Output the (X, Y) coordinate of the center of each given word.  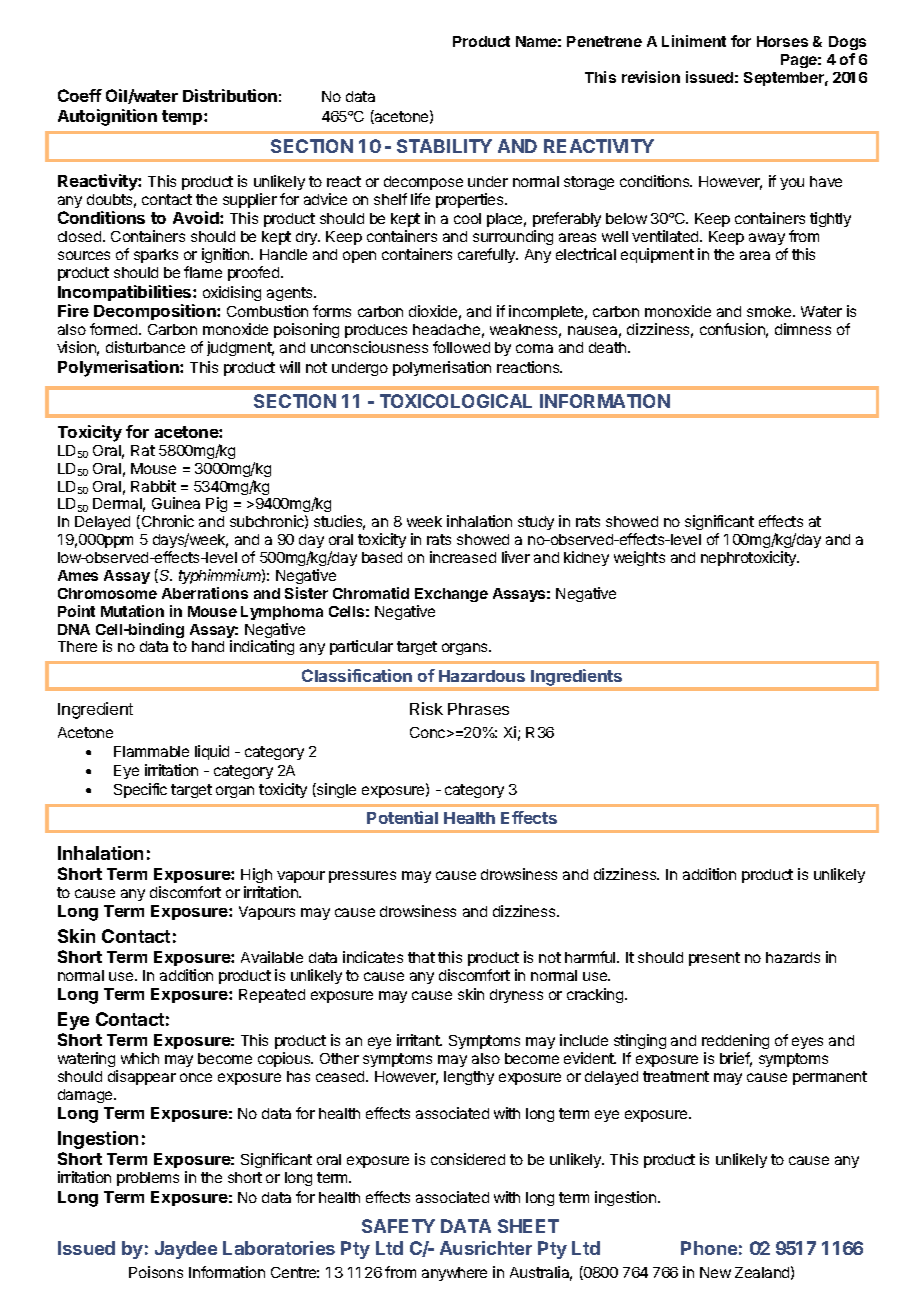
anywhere (454, 1274)
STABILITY (444, 146)
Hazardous (482, 676)
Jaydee (186, 1250)
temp (183, 117)
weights (639, 558)
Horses (782, 41)
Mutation (132, 611)
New (715, 1272)
